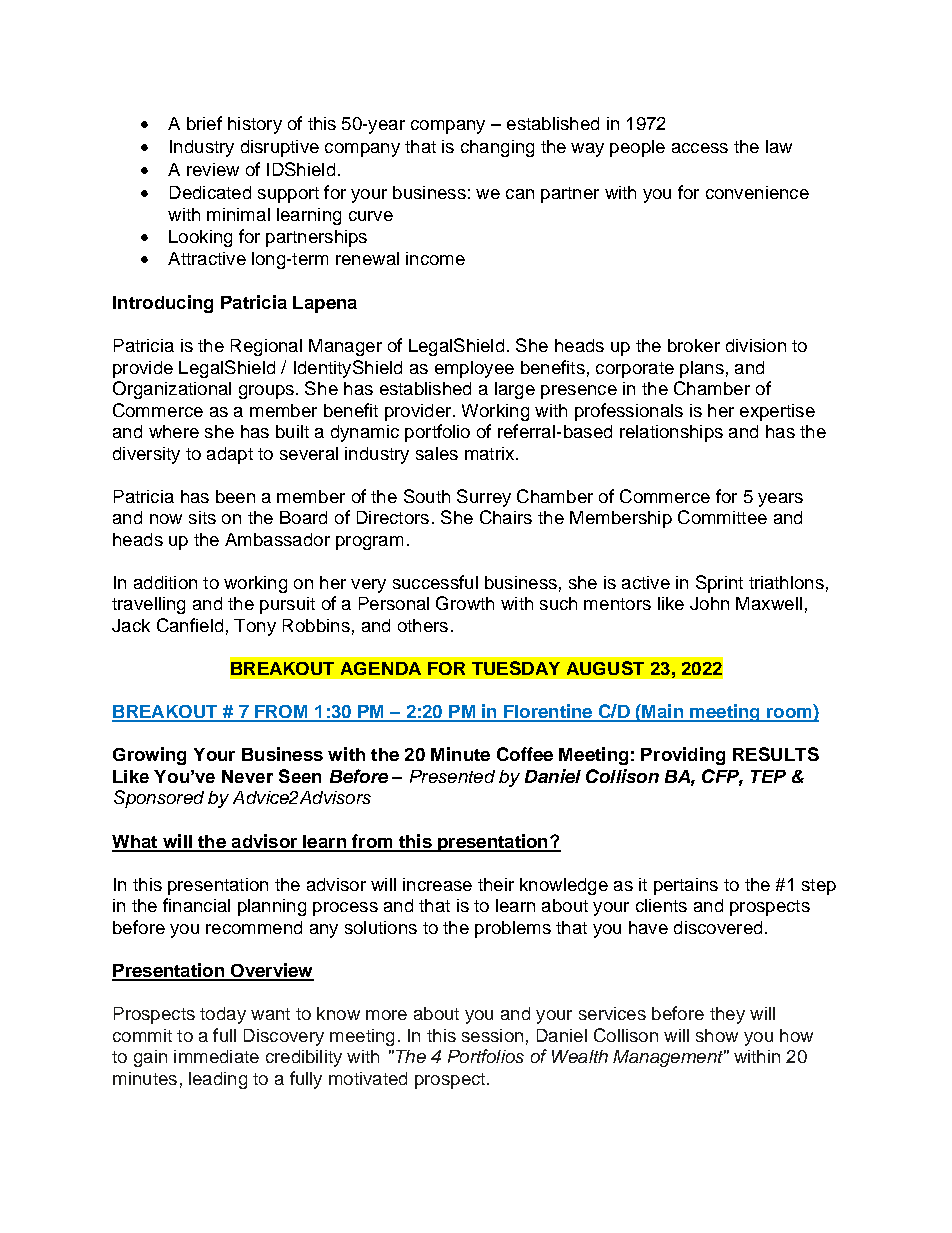 The height and width of the screenshot is (1233, 952). Describe the element at coordinates (216, 1056) in the screenshot. I see `immediate` at that location.
